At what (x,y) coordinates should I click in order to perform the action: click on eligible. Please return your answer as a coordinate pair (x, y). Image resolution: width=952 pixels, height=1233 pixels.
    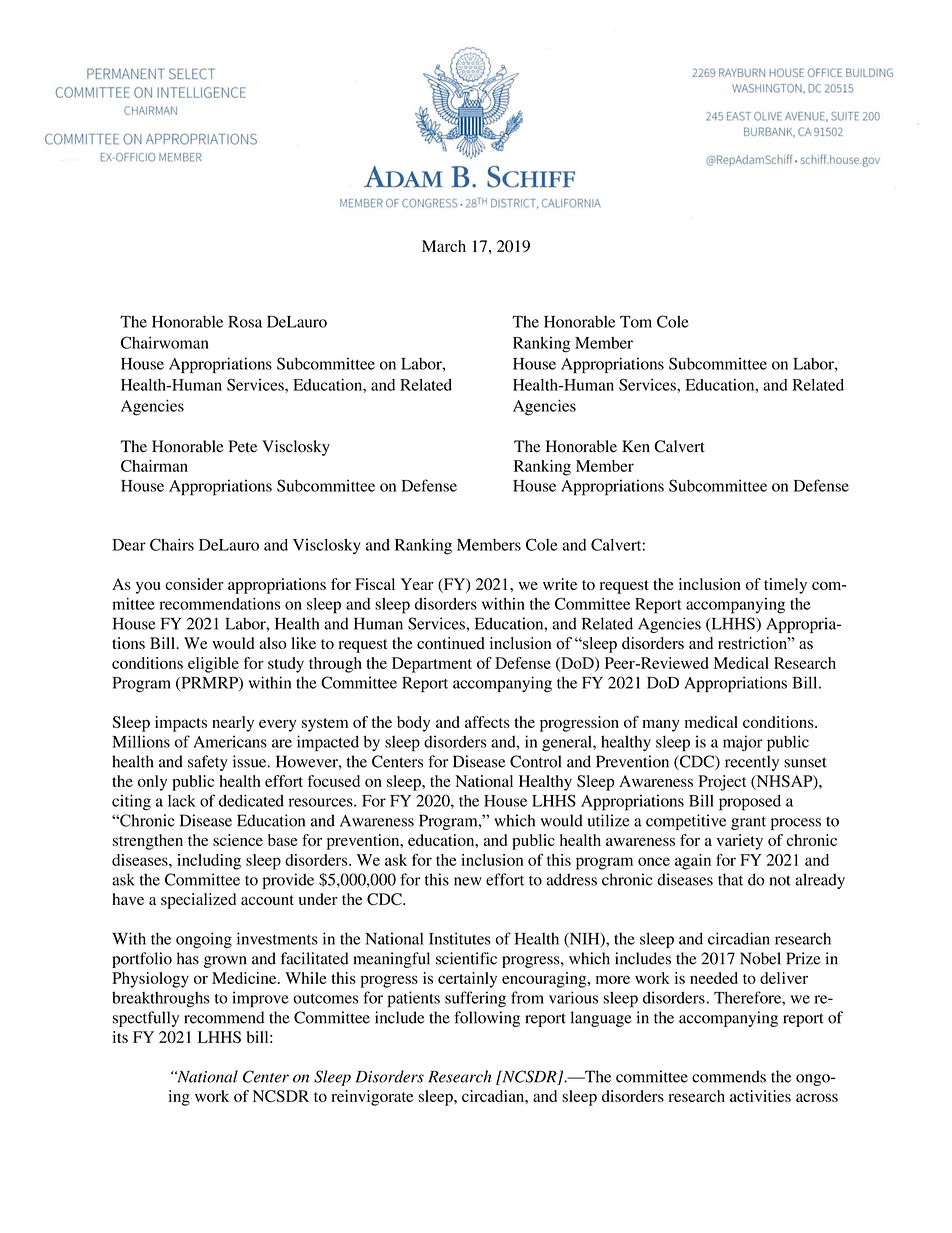
    Looking at the image, I should click on (213, 665).
